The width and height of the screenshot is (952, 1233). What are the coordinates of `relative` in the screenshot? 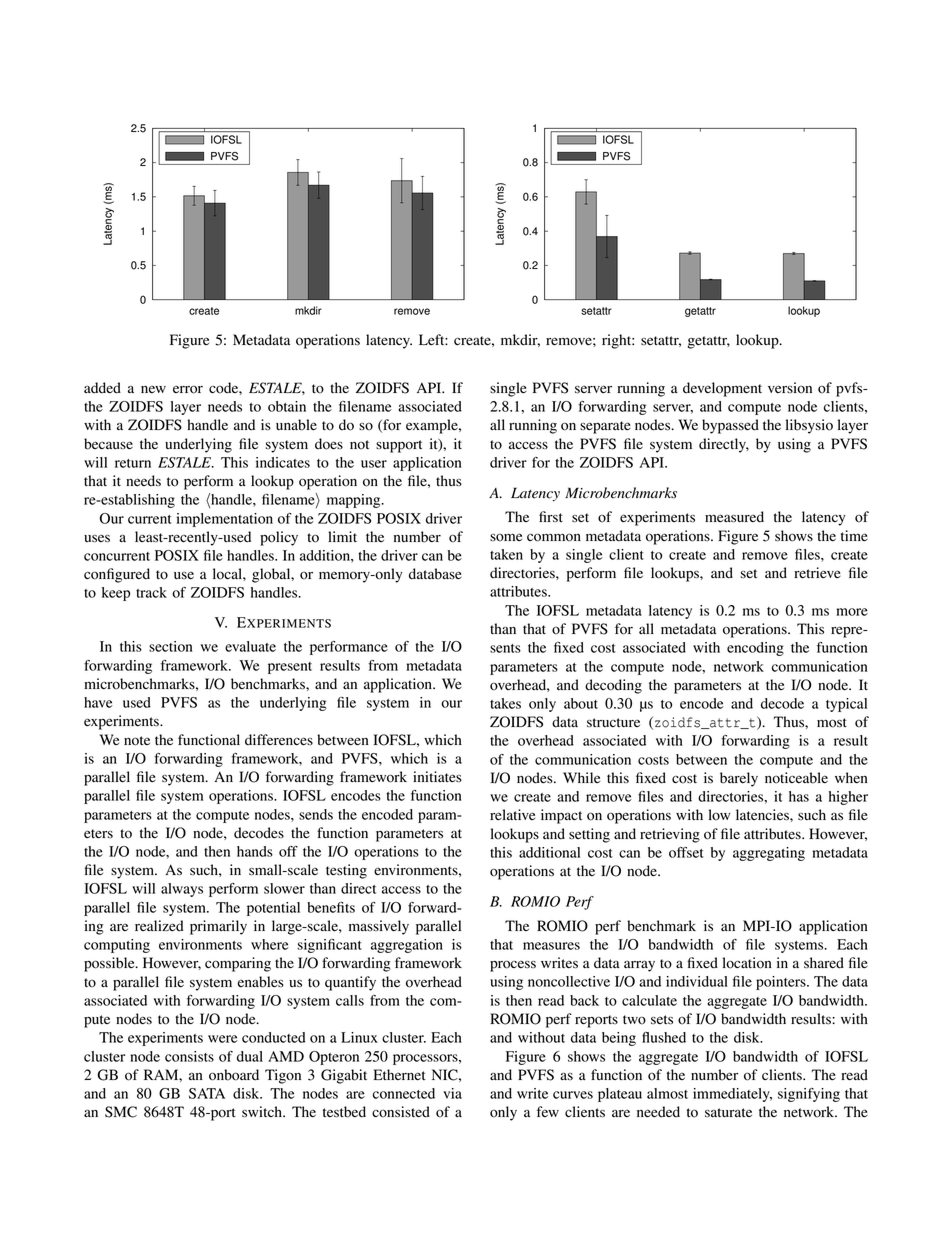 It's located at (512, 814).
